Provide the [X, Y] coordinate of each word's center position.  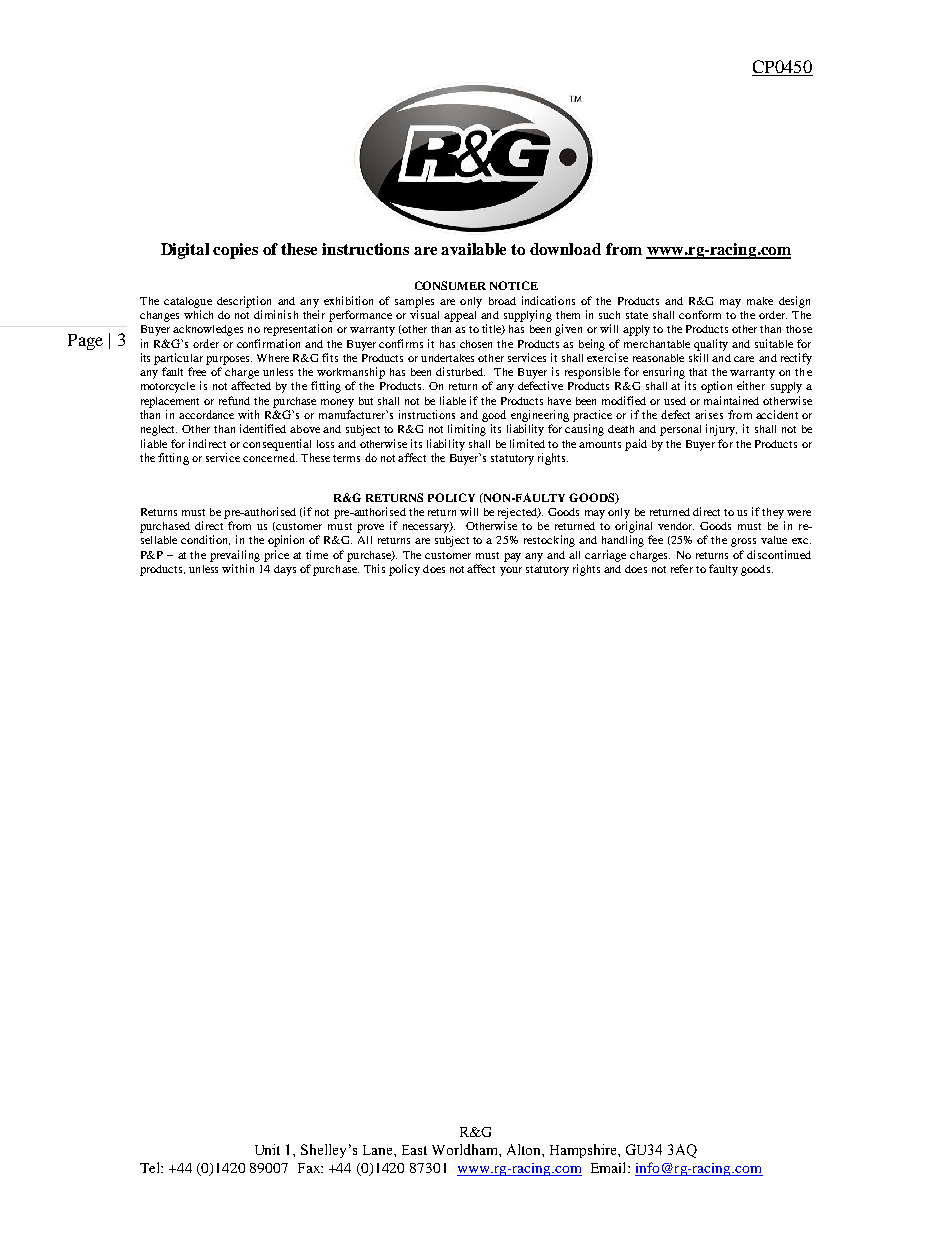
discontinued [779, 554]
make [760, 301]
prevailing [235, 556]
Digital [185, 251]
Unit [267, 1149]
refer [682, 568]
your [511, 571]
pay [512, 557]
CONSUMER [450, 285]
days [285, 570]
